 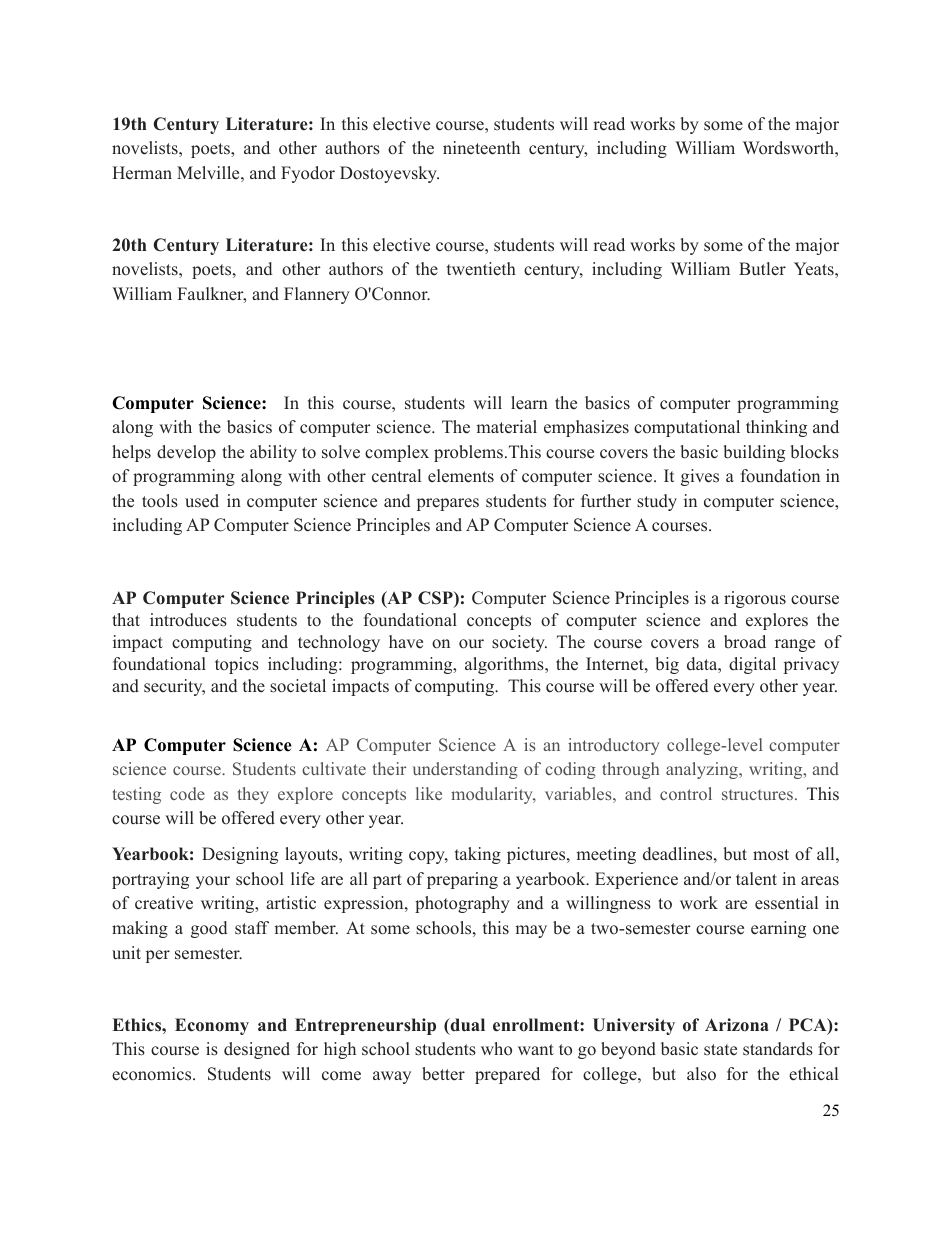 What do you see at coordinates (142, 173) in the screenshot?
I see `Herman` at bounding box center [142, 173].
